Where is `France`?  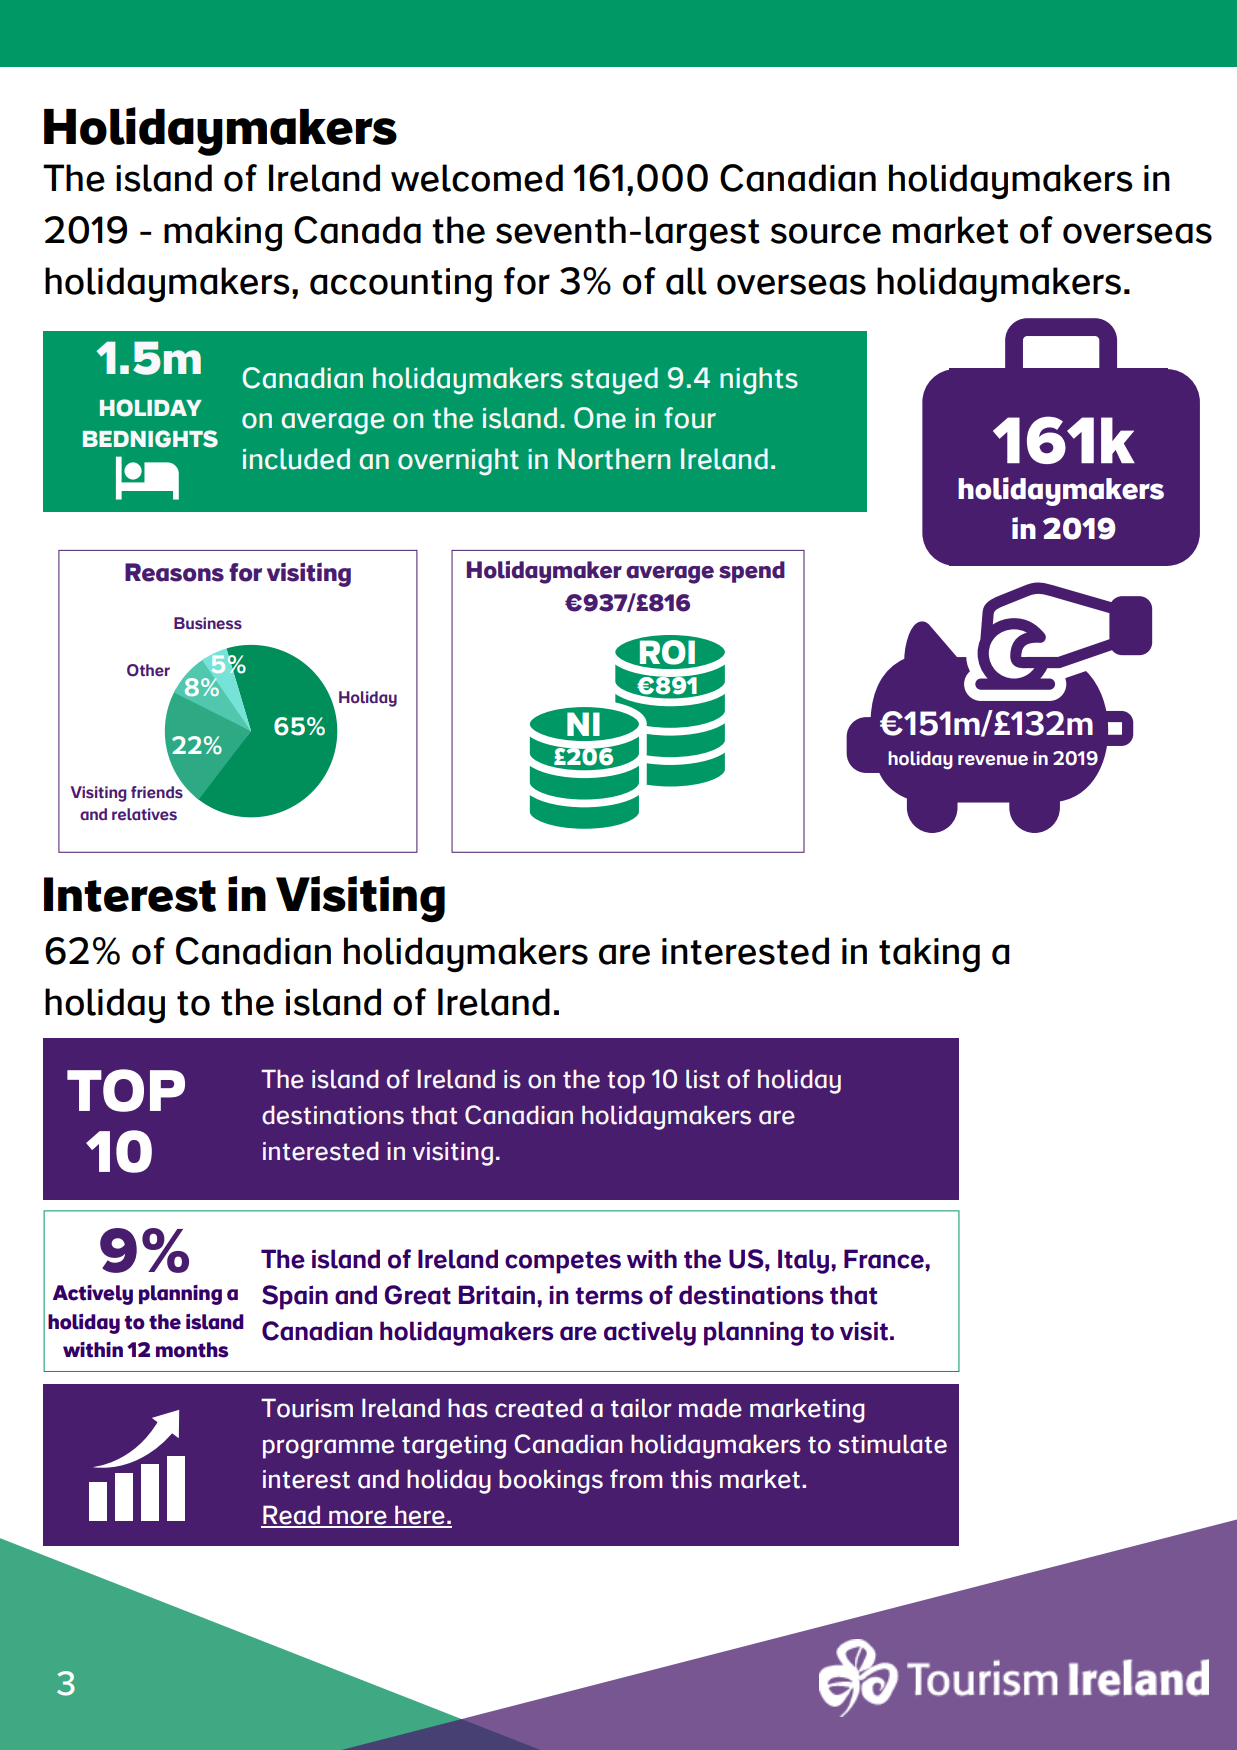 France is located at coordinates (885, 1259).
